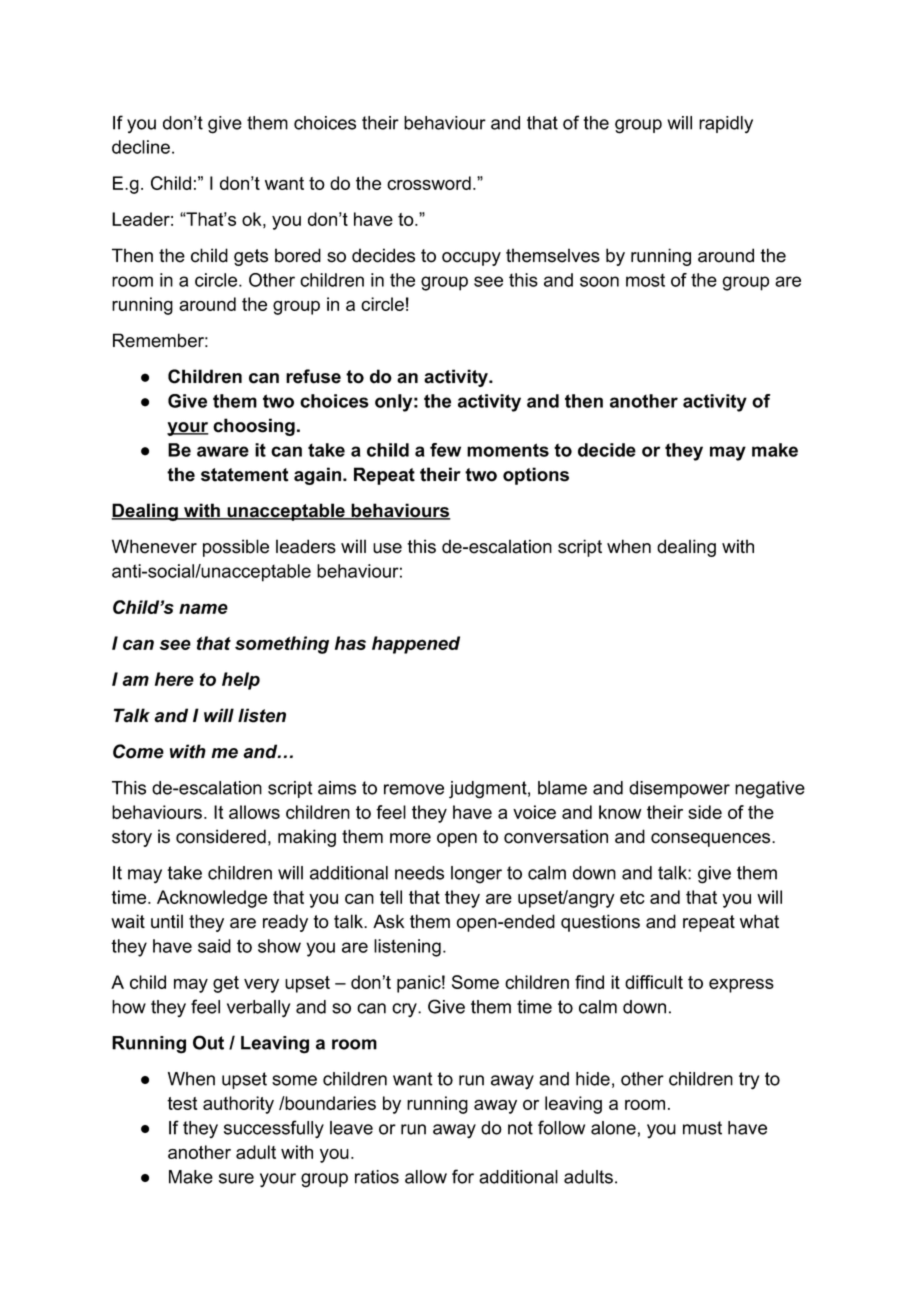 This screenshot has width=924, height=1308. I want to click on happened, so click(416, 645).
